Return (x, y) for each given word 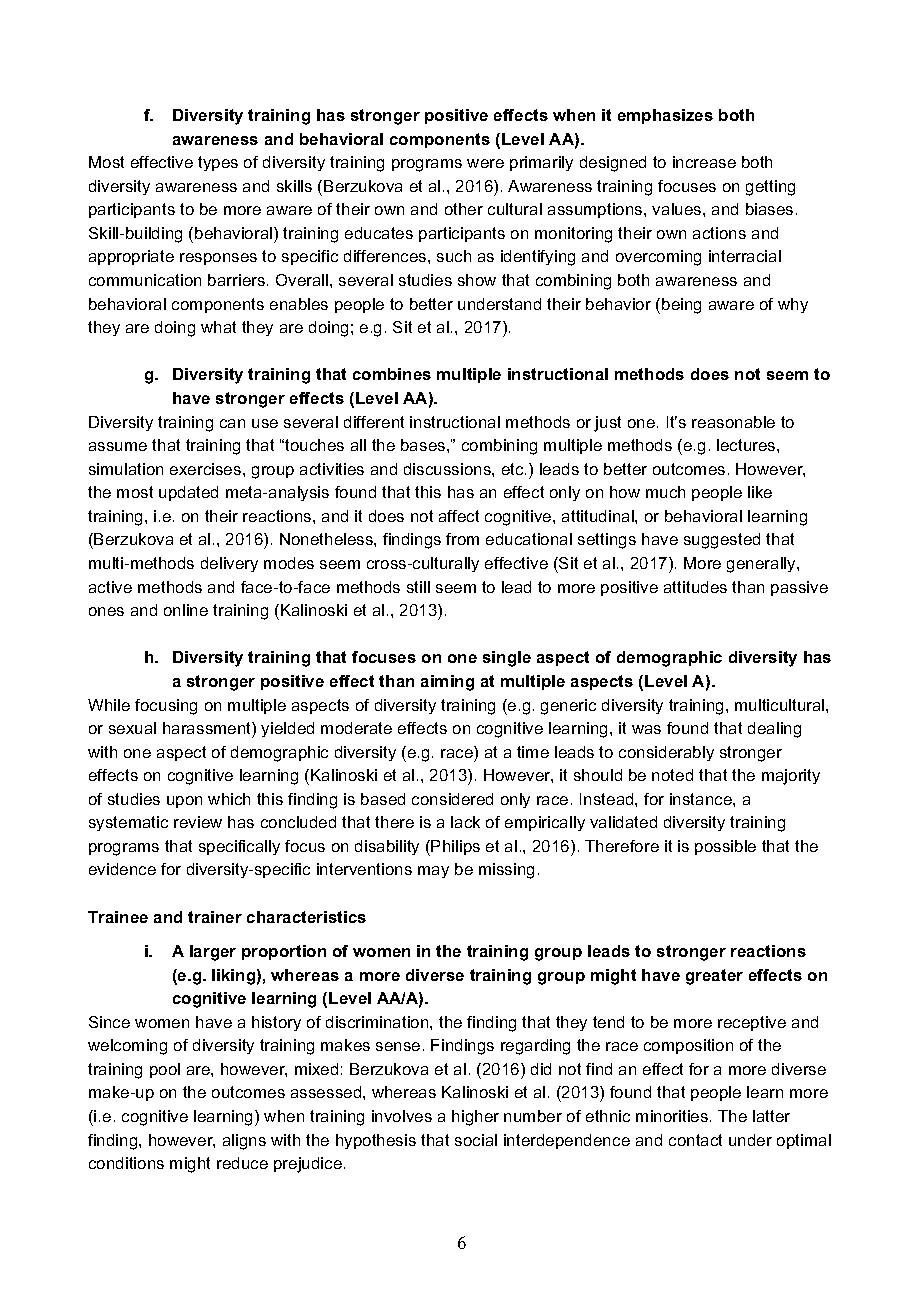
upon (184, 802)
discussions (448, 469)
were (485, 163)
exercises (207, 469)
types (218, 163)
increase (704, 162)
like (760, 492)
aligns (244, 1142)
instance (702, 799)
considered (452, 799)
